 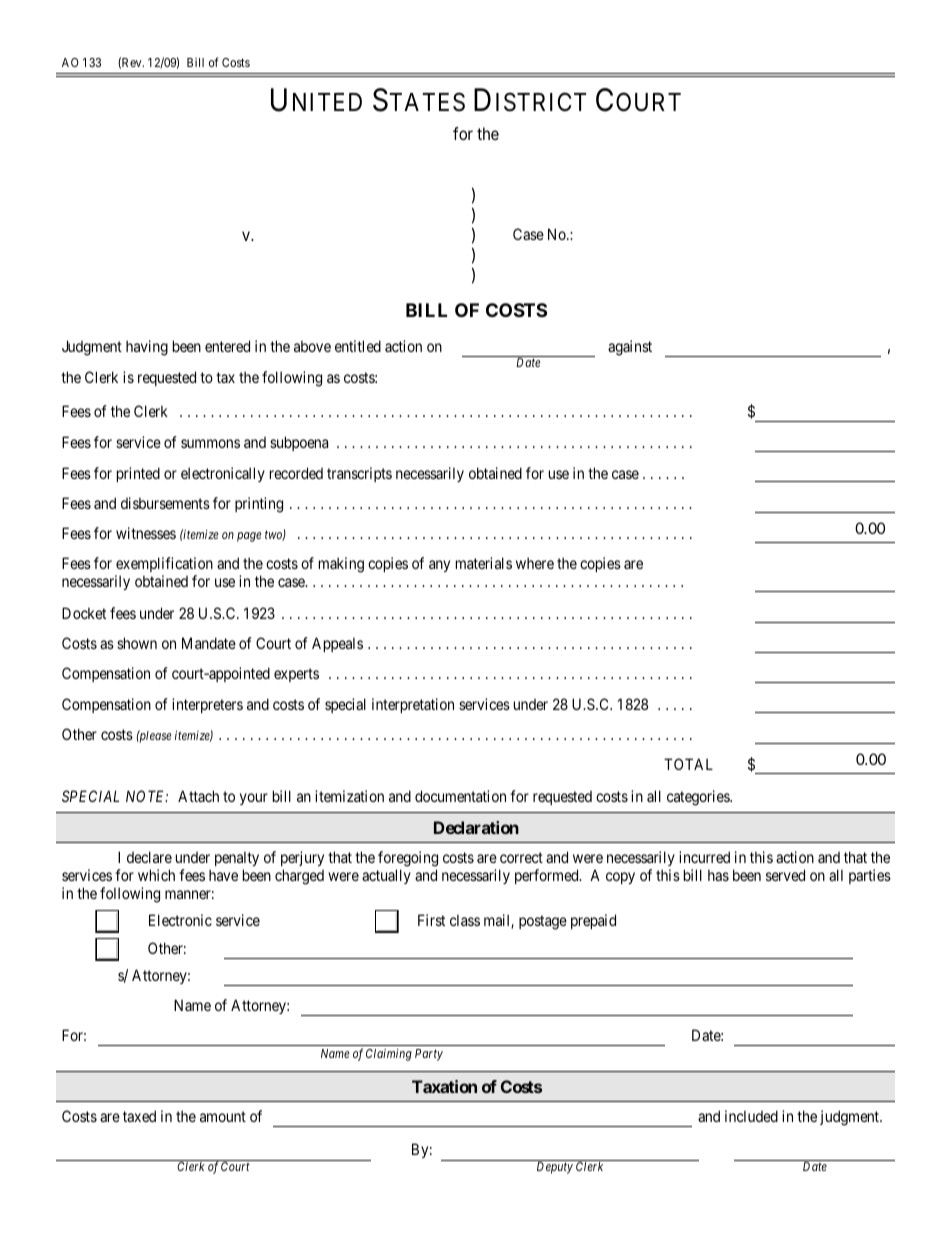 What do you see at coordinates (358, 346) in the screenshot?
I see `entitled` at bounding box center [358, 346].
